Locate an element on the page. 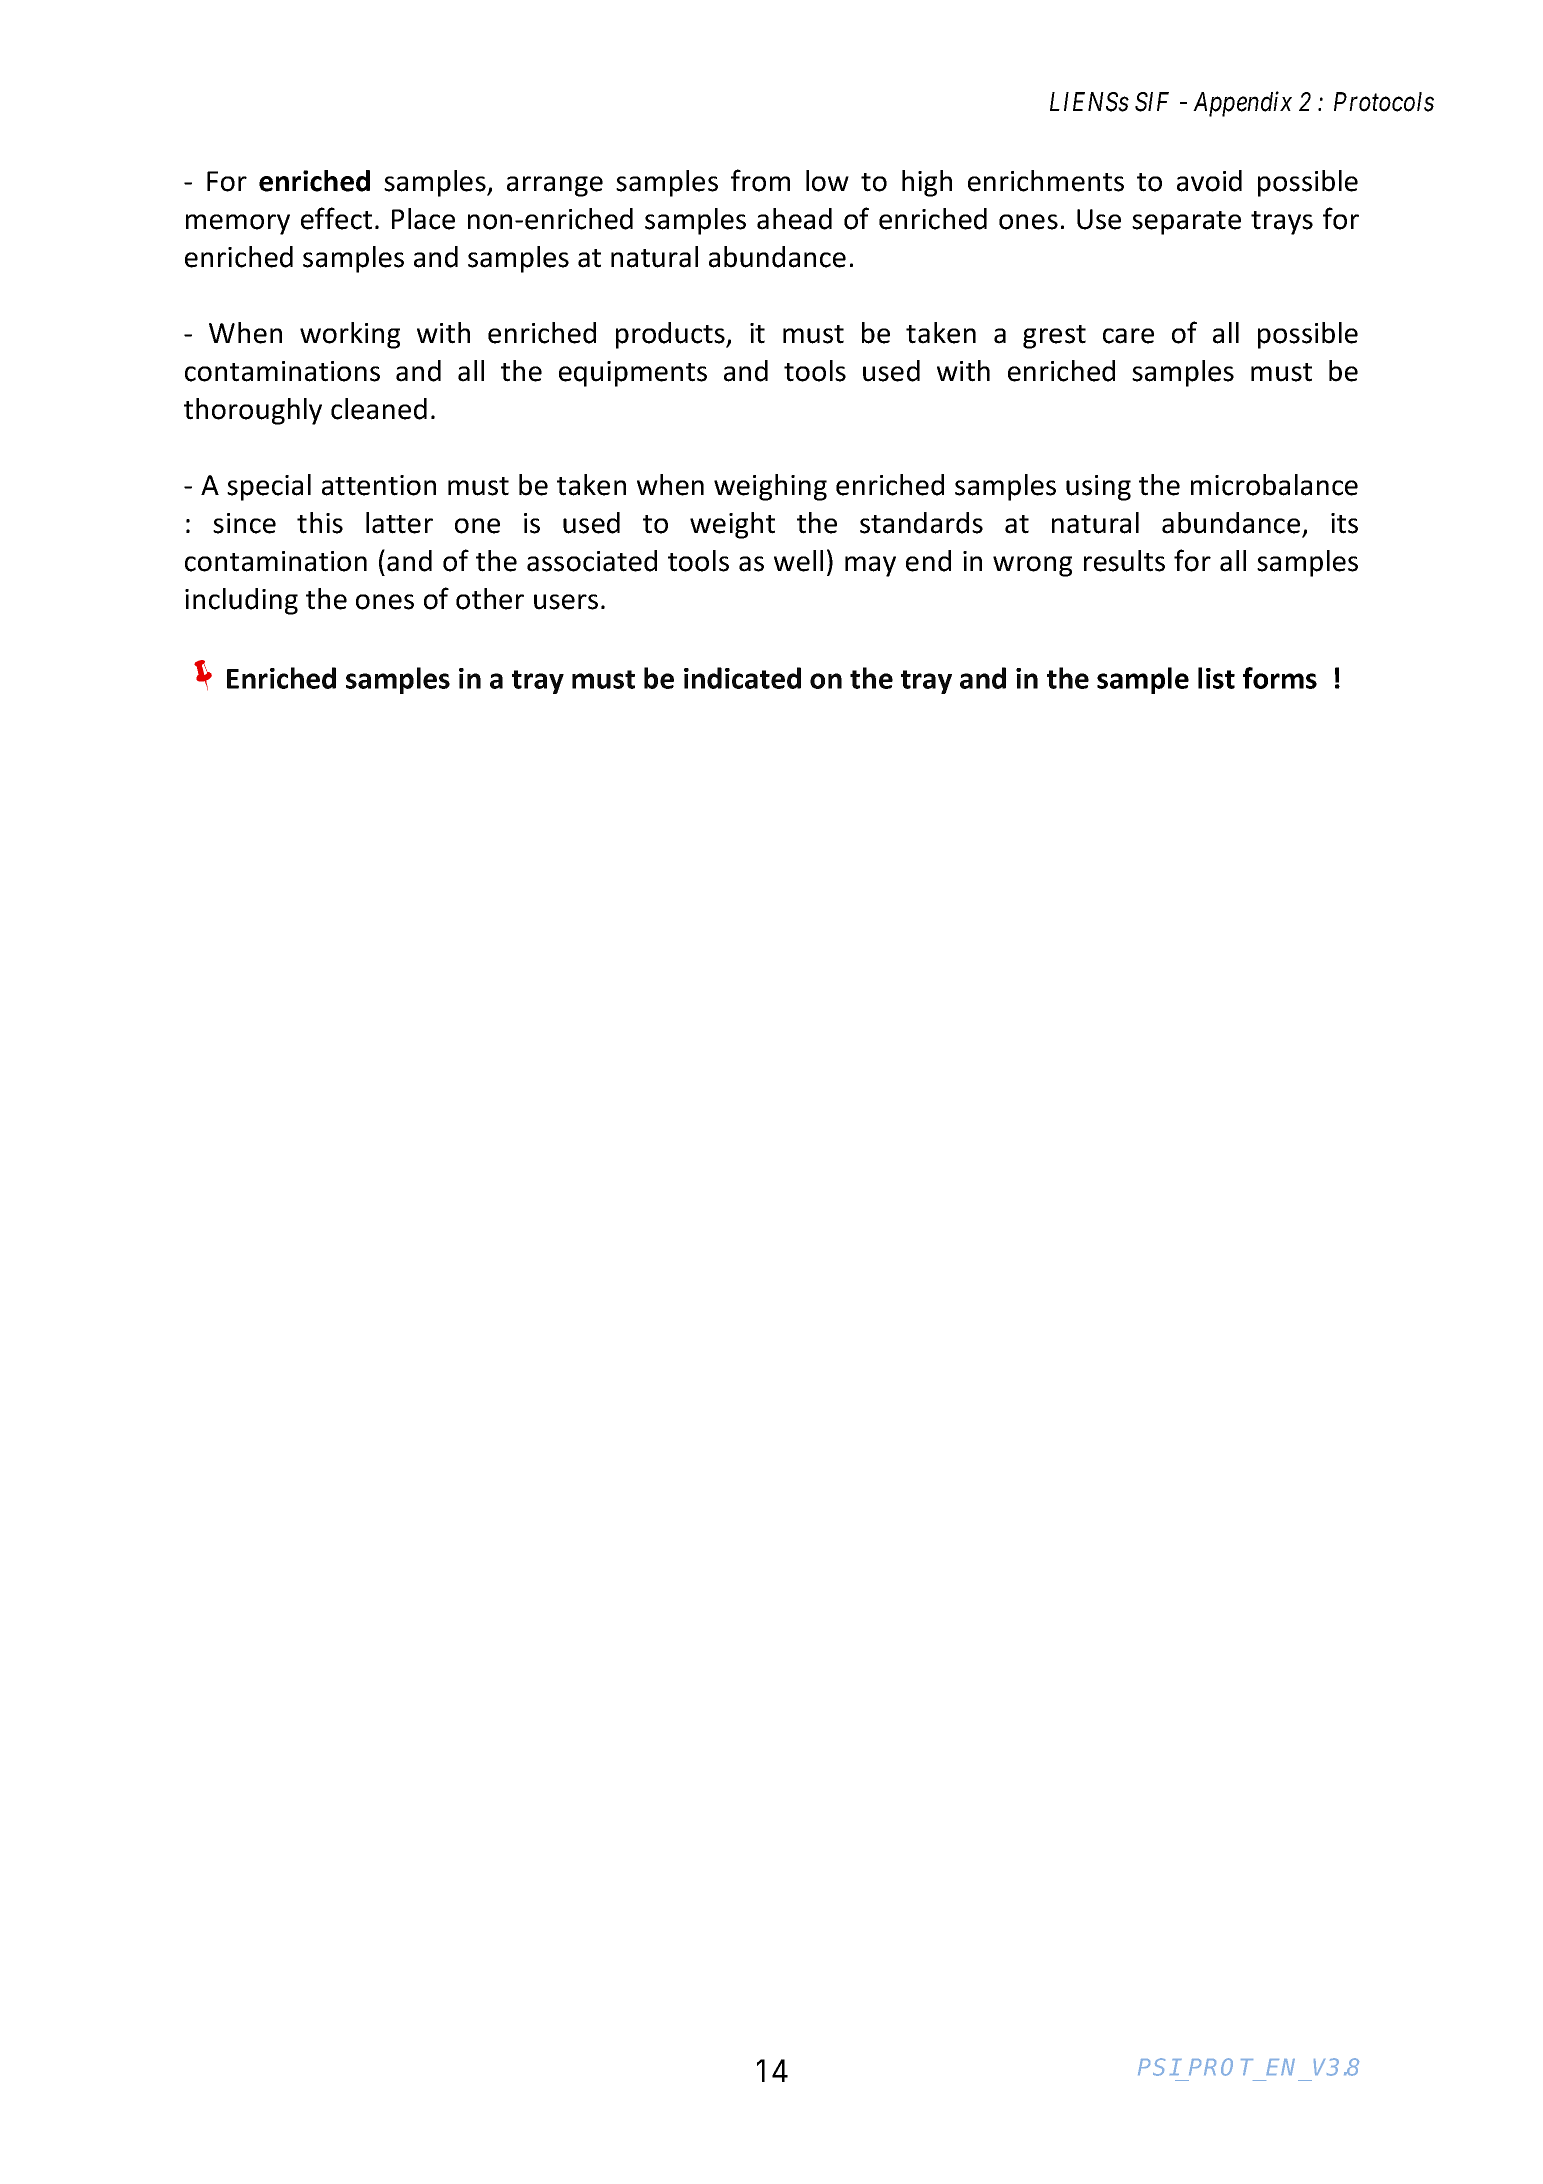 The width and height of the page is (1543, 2184). arrange is located at coordinates (555, 186).
